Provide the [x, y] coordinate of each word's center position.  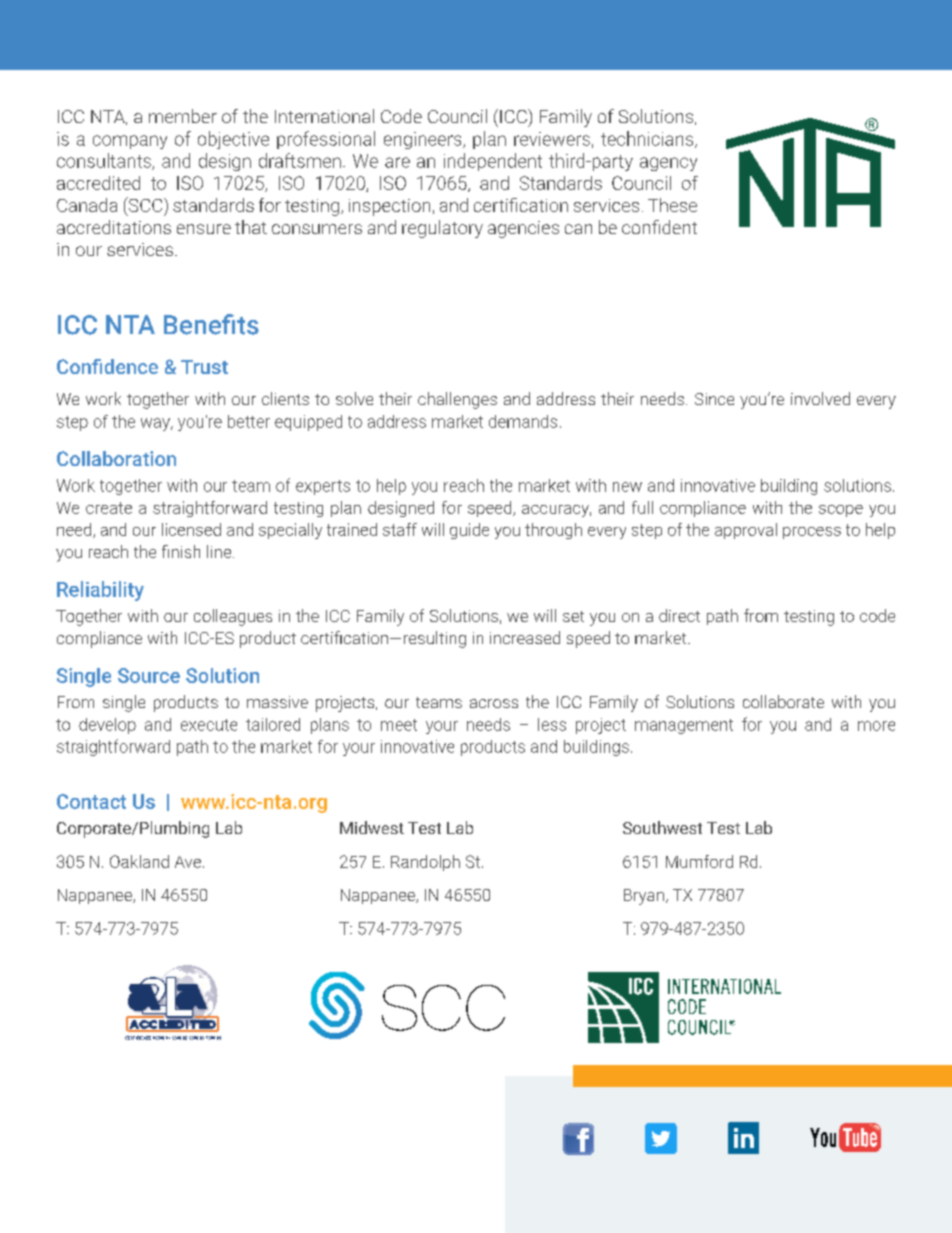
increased [525, 637]
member [183, 116]
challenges [457, 400]
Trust [204, 367]
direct [679, 615]
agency [668, 164]
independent [493, 162]
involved [820, 398]
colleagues [233, 617]
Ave [188, 862]
